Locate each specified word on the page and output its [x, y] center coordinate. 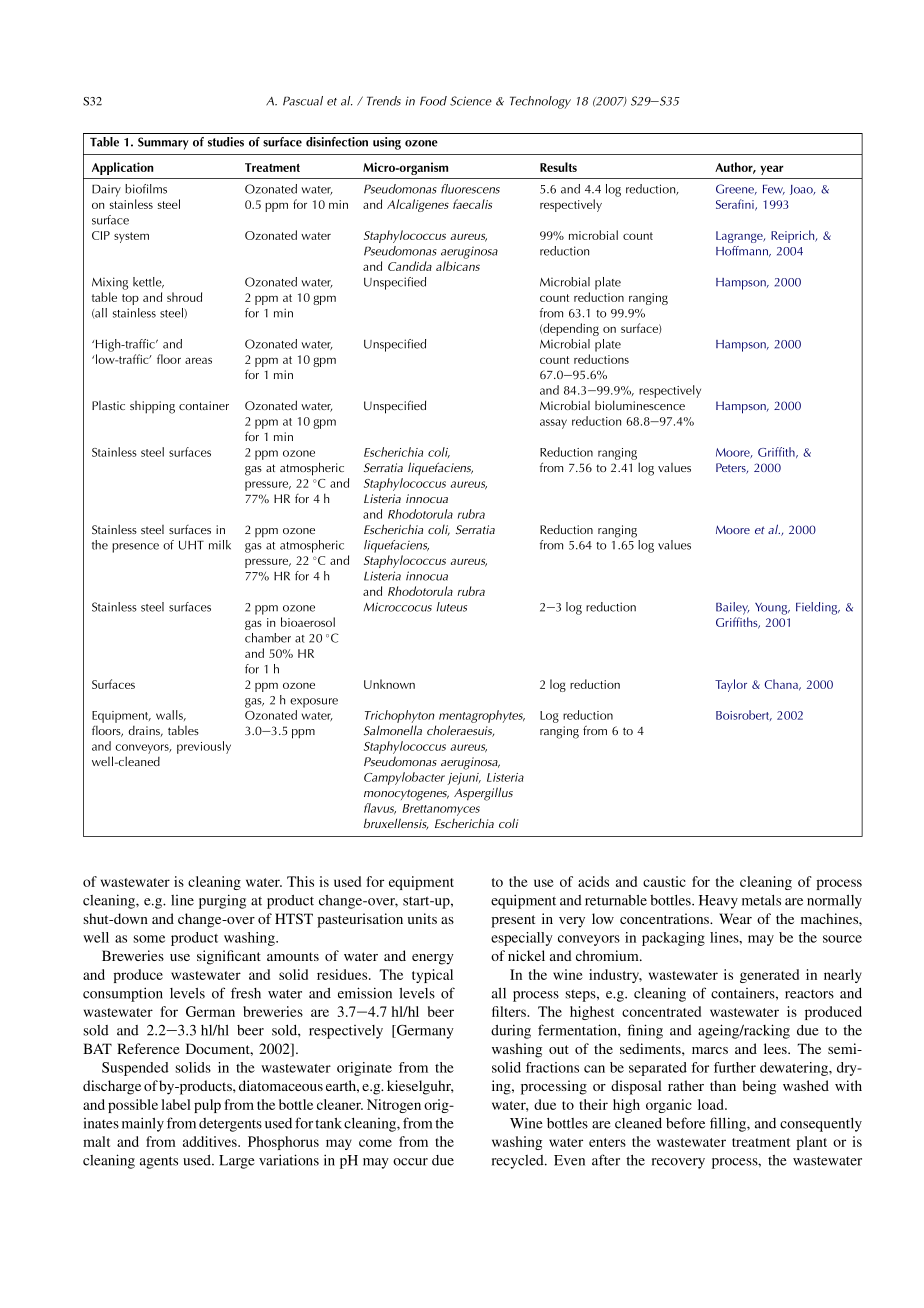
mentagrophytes [482, 718]
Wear [735, 918]
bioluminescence [640, 405]
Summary [163, 143]
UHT [191, 545]
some [149, 939]
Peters [732, 468]
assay [553, 424]
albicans [458, 266]
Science [471, 101]
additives [211, 1141]
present [513, 921]
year [771, 170]
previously [204, 747]
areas [198, 360]
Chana [783, 685]
